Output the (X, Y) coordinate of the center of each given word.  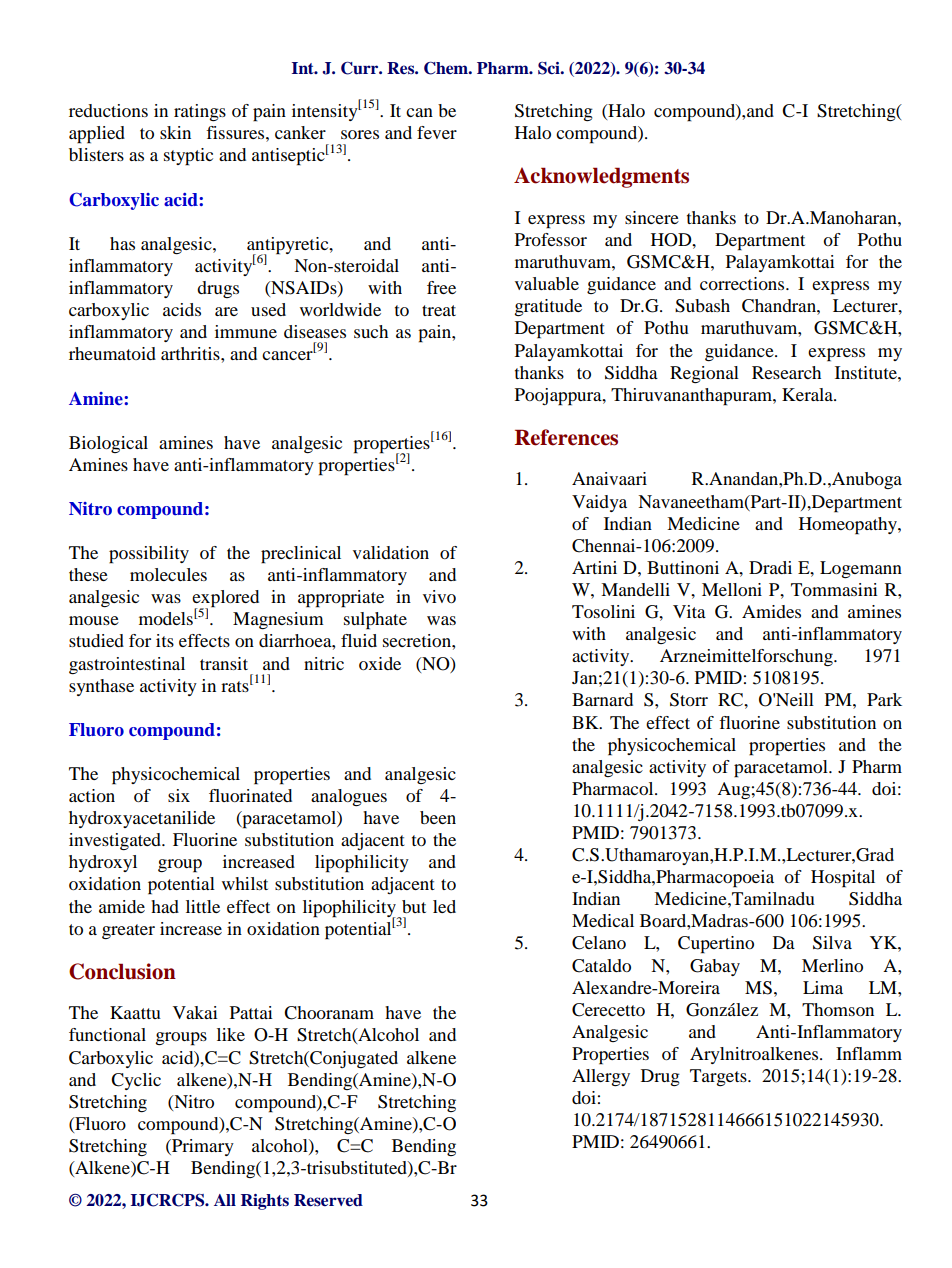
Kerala (808, 394)
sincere (652, 217)
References (566, 437)
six (179, 795)
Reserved (328, 1200)
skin (175, 132)
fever (437, 132)
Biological (108, 444)
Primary (202, 1147)
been (438, 817)
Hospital (843, 879)
